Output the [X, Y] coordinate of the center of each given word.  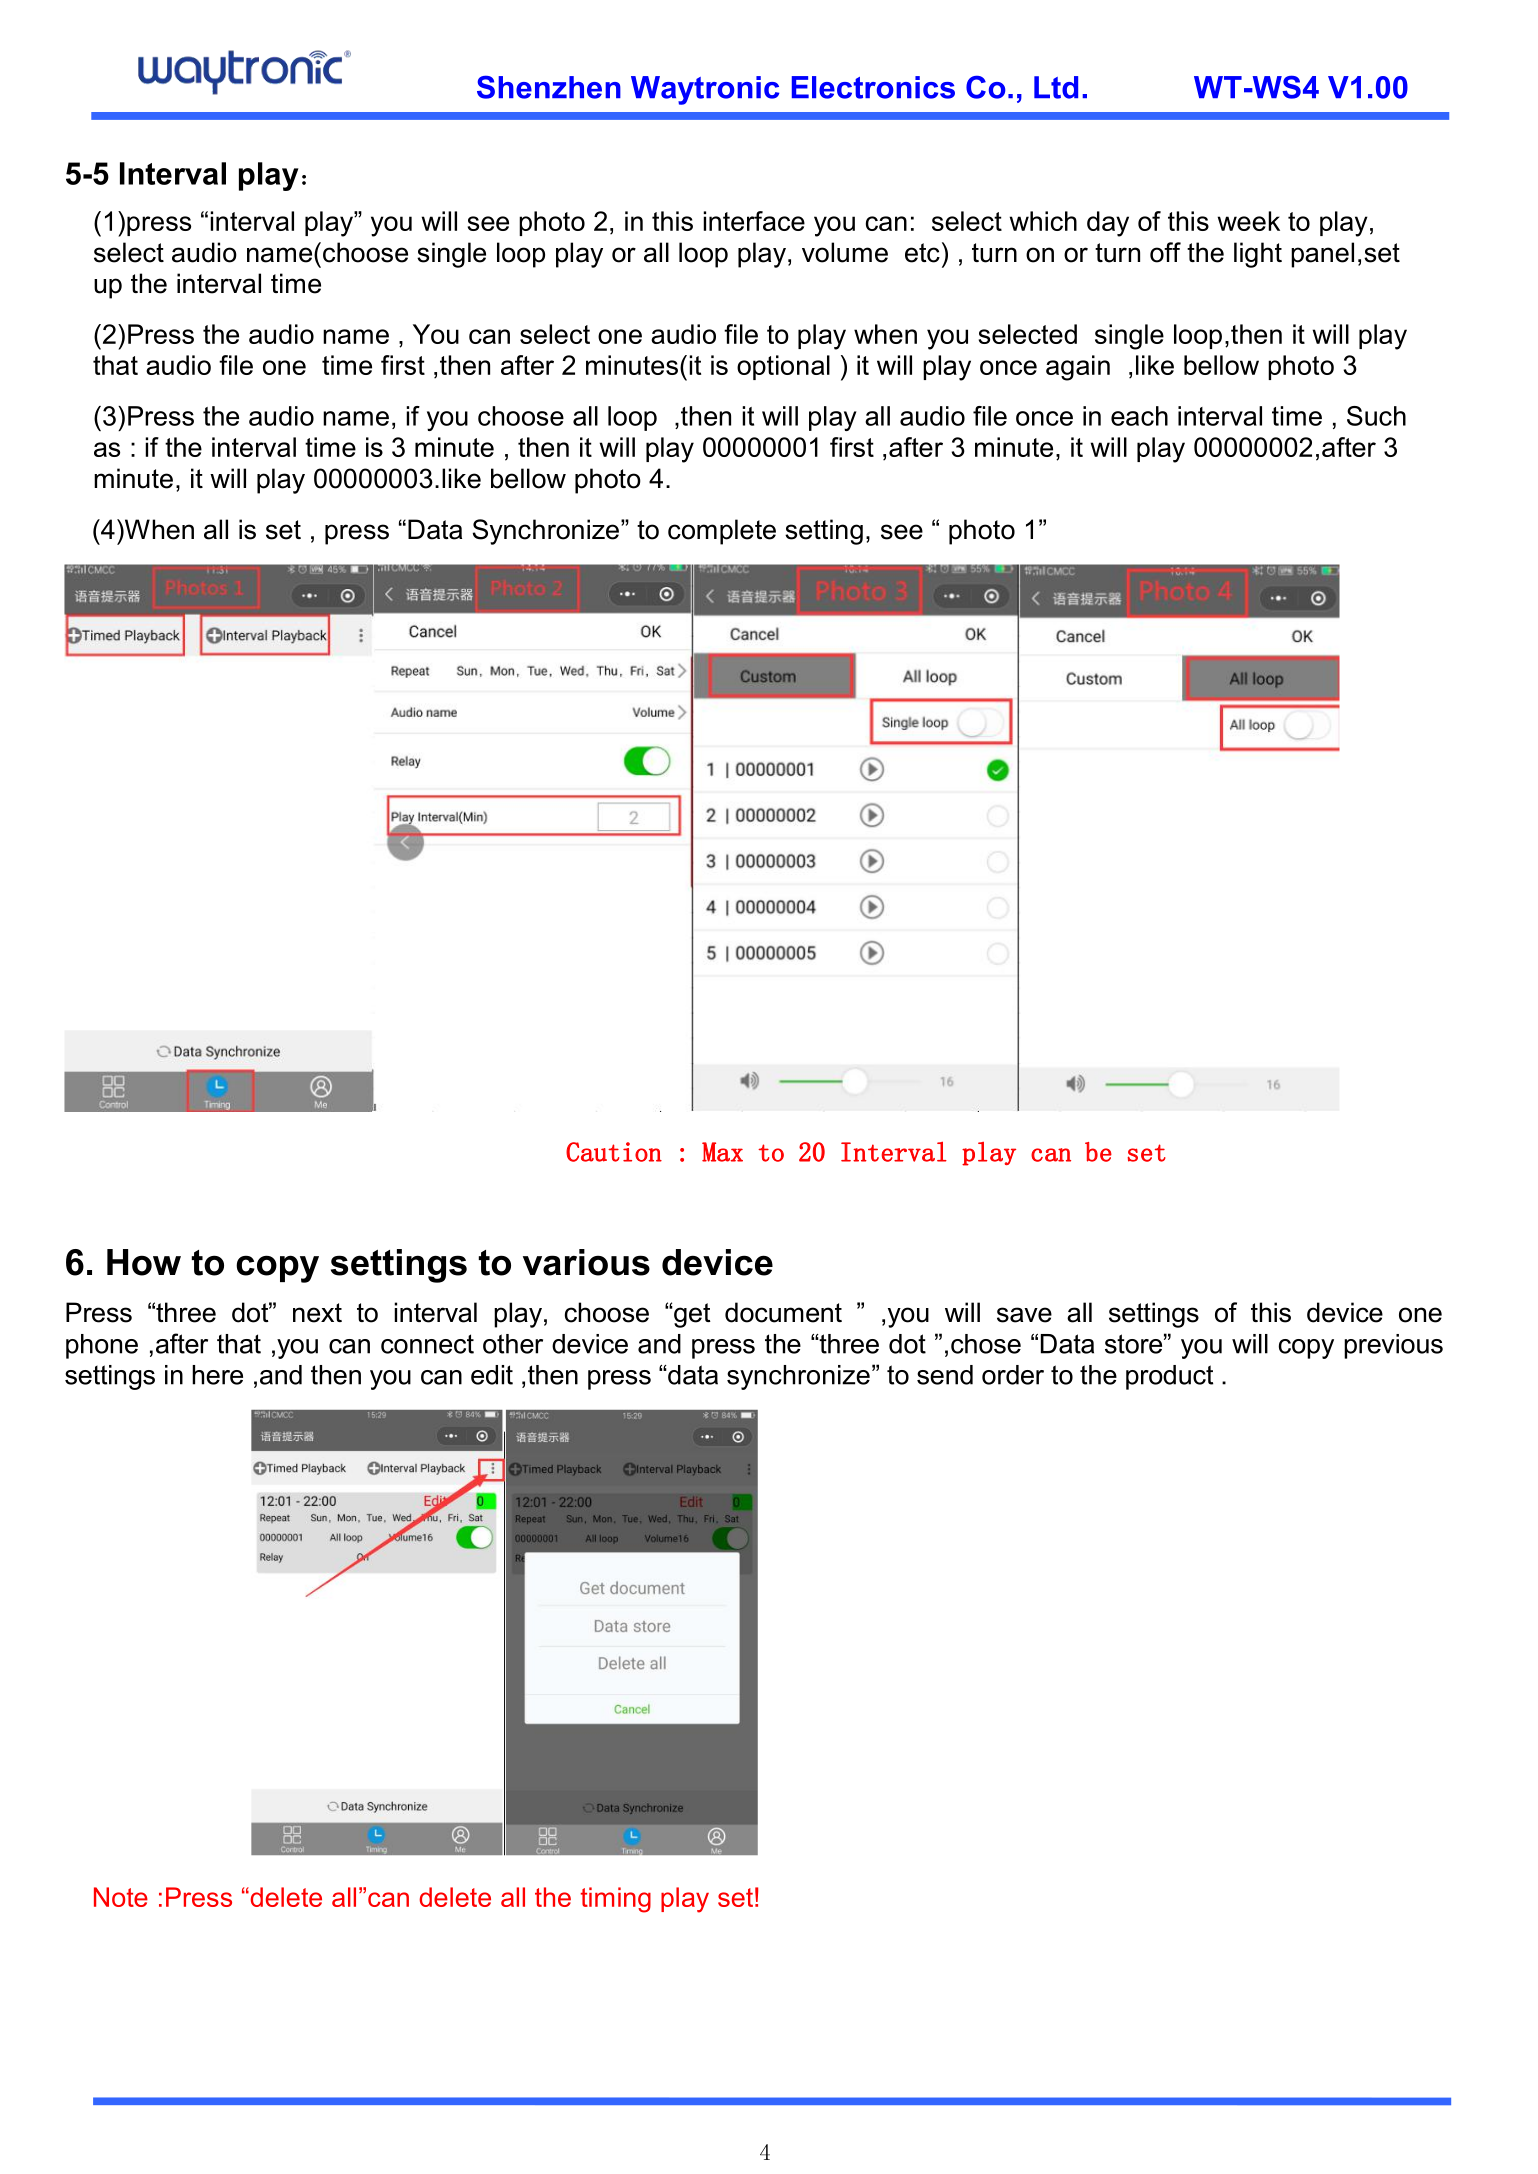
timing [616, 1900]
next [317, 1313]
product [1169, 1377]
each [1139, 416]
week [1248, 221]
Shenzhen [549, 87]
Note [121, 1897]
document [783, 1312]
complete [722, 532]
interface [754, 221]
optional [783, 367]
